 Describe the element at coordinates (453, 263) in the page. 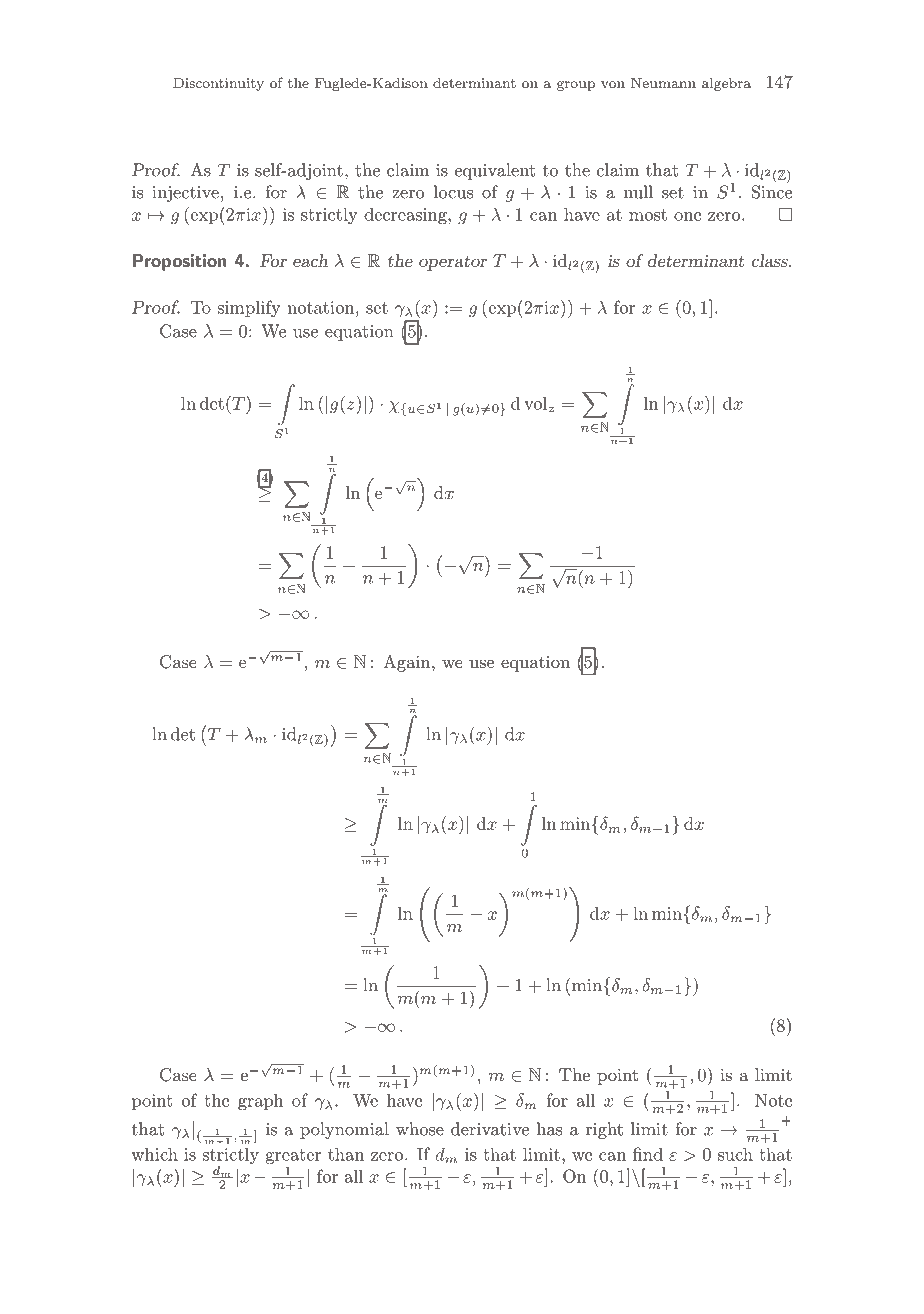

I see `operator` at that location.
